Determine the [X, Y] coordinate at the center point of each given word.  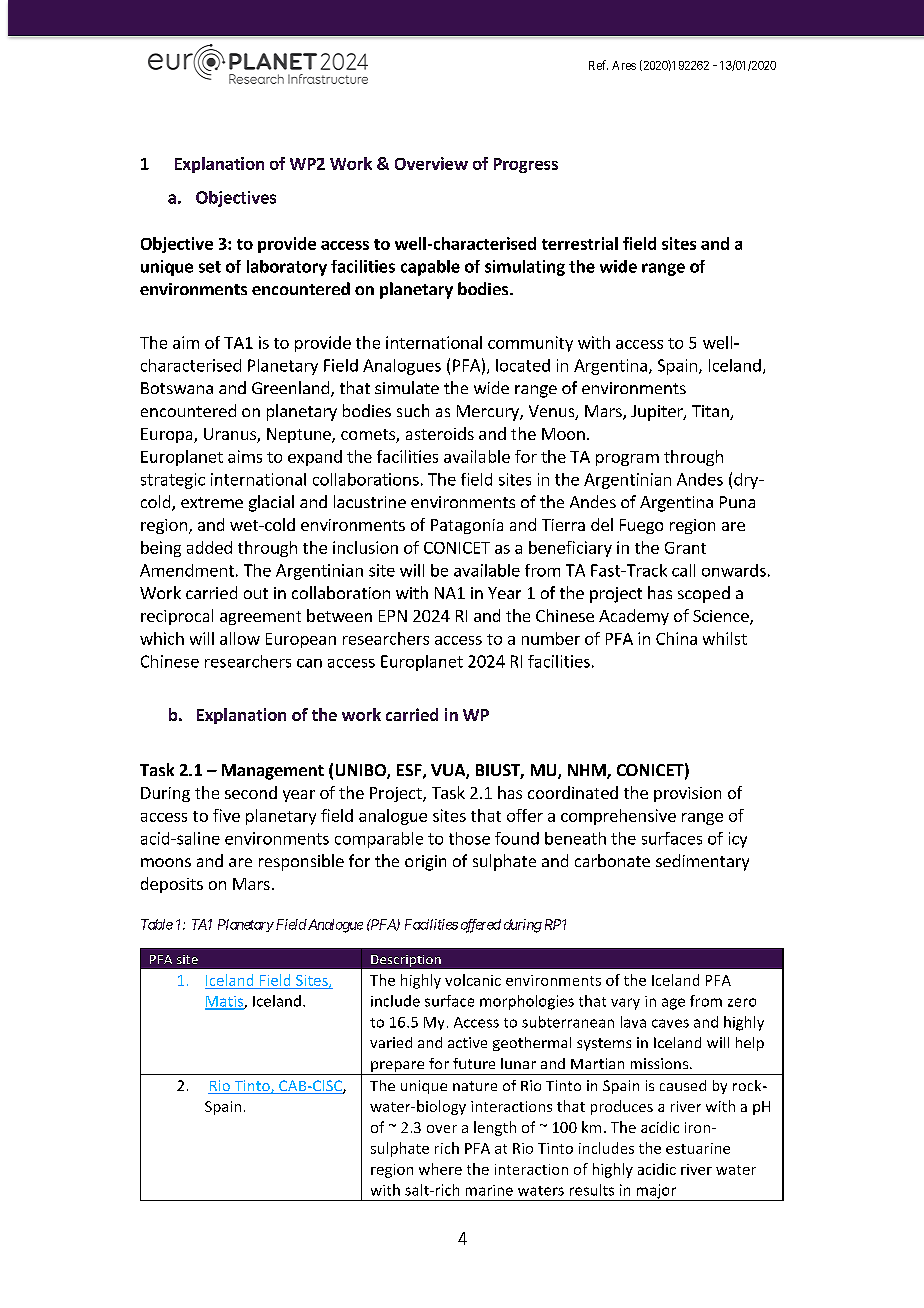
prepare [398, 1068]
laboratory [287, 268]
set [210, 267]
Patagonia [467, 526]
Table [157, 924]
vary [625, 1004]
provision [687, 794]
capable [430, 268]
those [469, 838]
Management [273, 772]
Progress [526, 165]
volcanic [473, 980]
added [209, 547]
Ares [624, 65]
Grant [685, 548]
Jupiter [658, 413]
